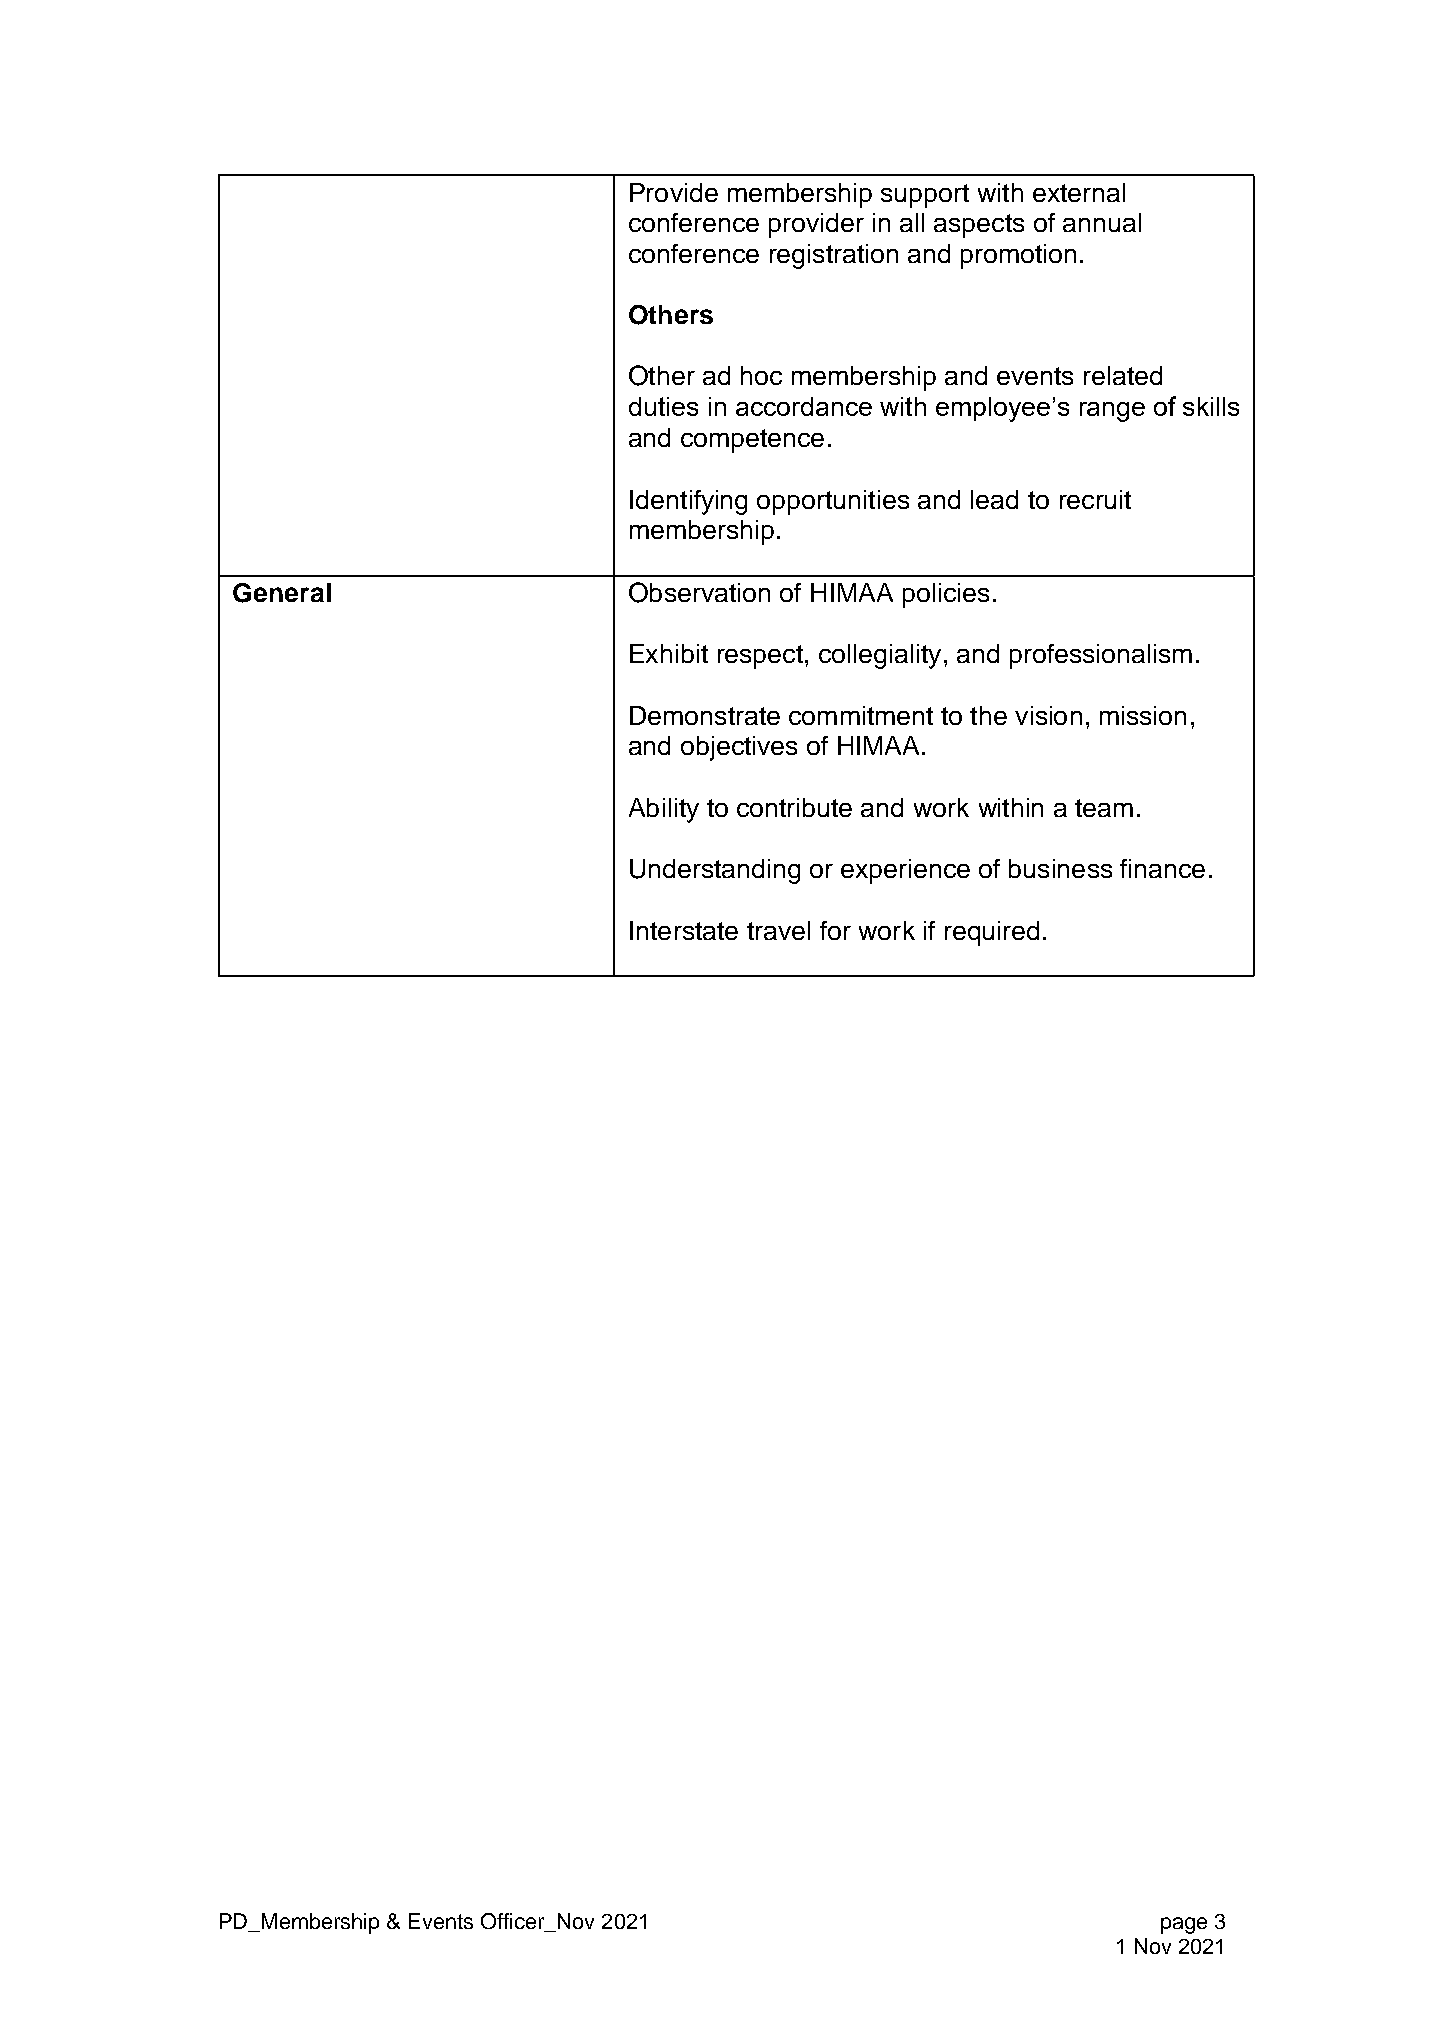 The width and height of the screenshot is (1445, 2044). I want to click on respect, so click(760, 657).
